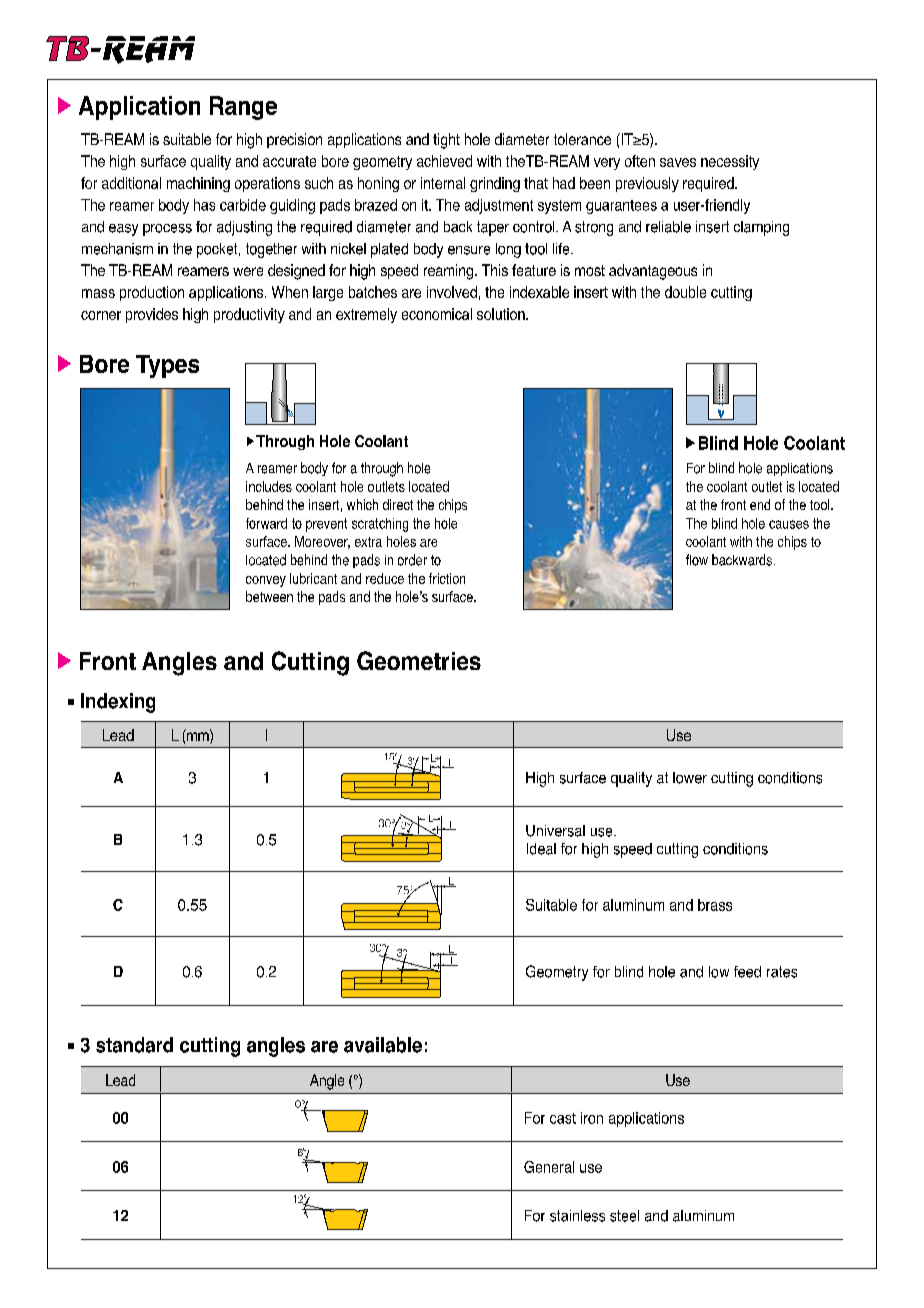  Describe the element at coordinates (419, 660) in the document. I see `Geometries` at that location.
